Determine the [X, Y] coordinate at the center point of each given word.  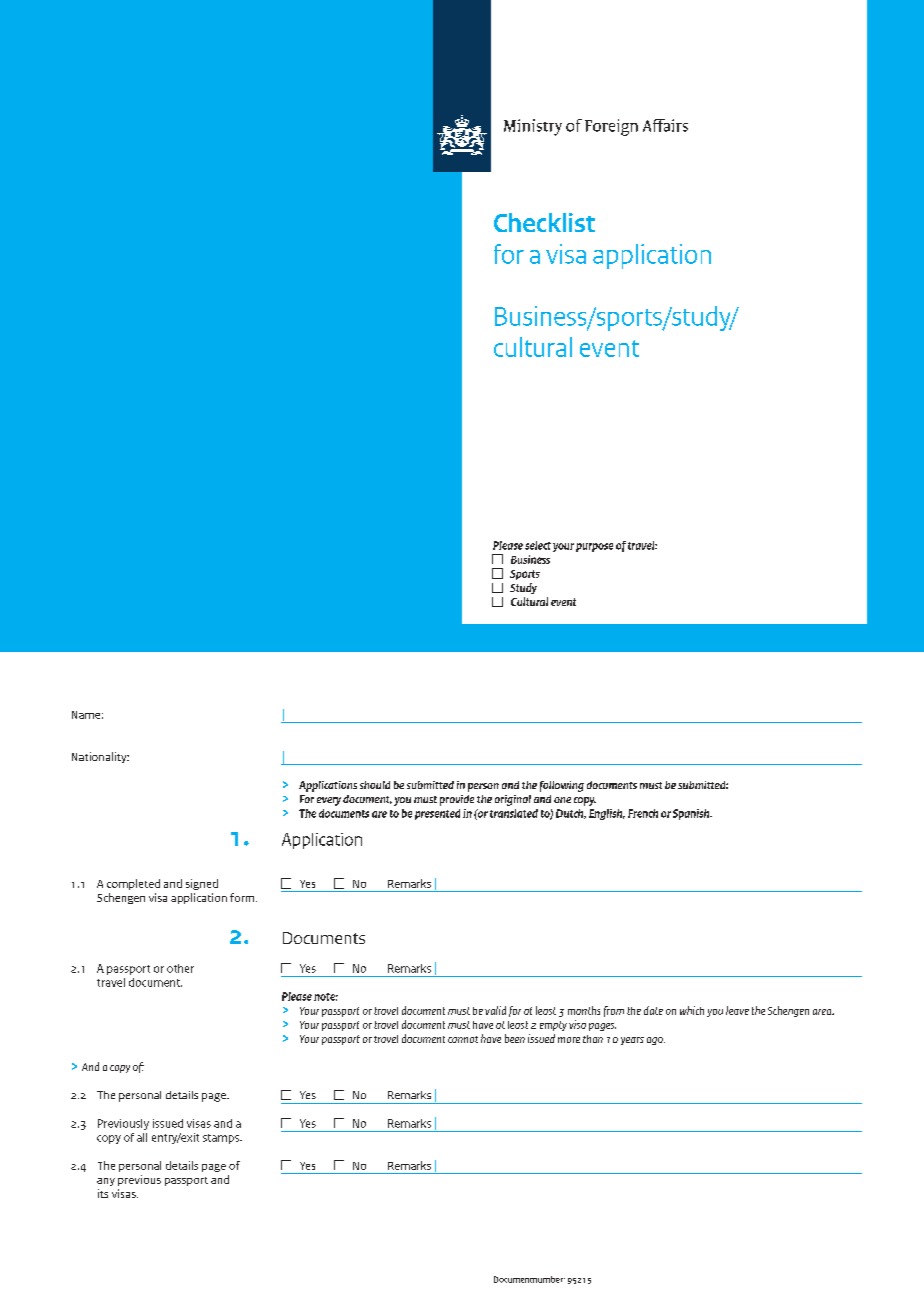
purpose [594, 547]
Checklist [544, 222]
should [375, 785]
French [643, 813]
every [329, 801]
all [142, 1137]
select [538, 545]
